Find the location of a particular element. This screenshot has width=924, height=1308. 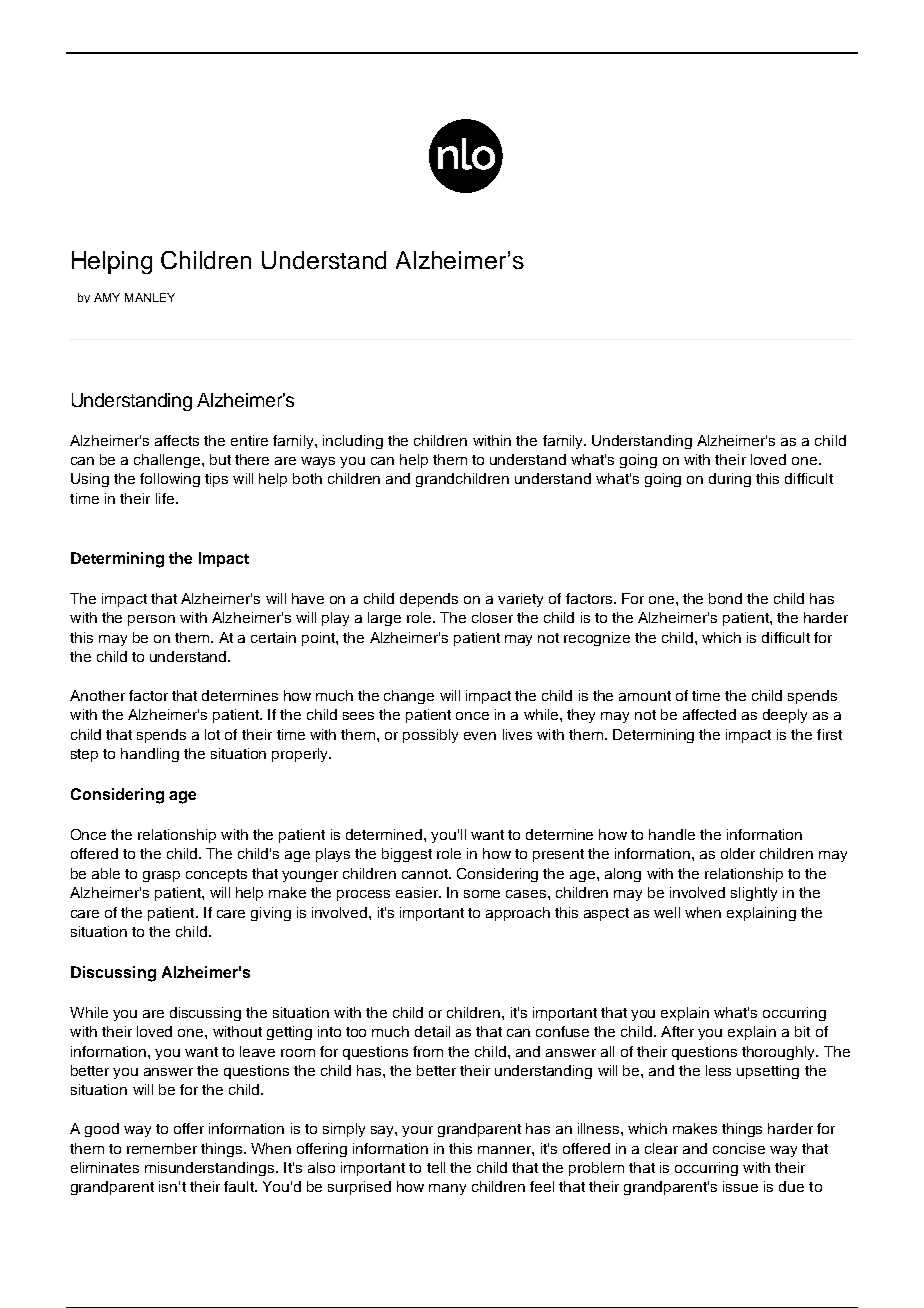

even is located at coordinates (480, 736).
